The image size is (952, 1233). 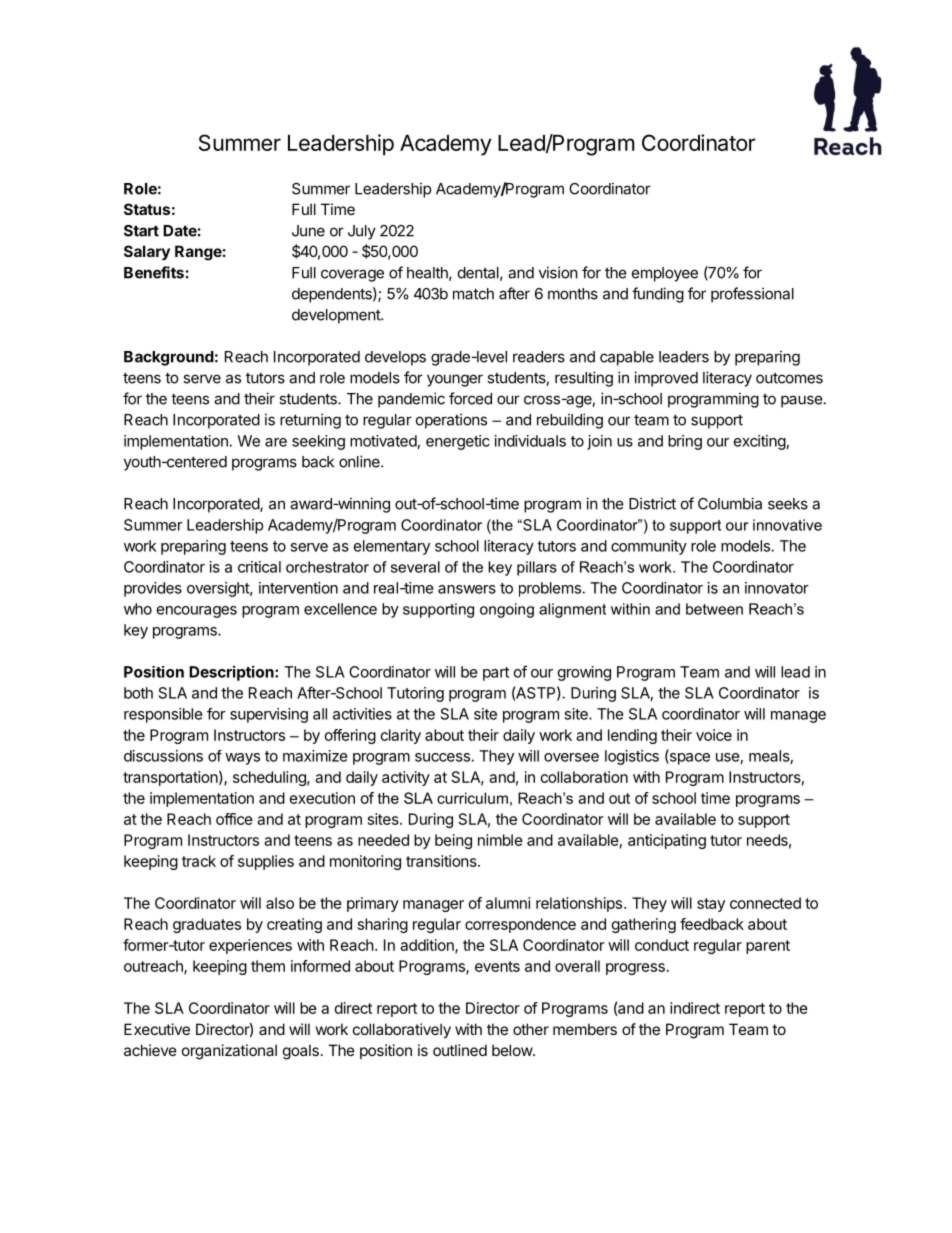 What do you see at coordinates (496, 674) in the screenshot?
I see `part` at bounding box center [496, 674].
